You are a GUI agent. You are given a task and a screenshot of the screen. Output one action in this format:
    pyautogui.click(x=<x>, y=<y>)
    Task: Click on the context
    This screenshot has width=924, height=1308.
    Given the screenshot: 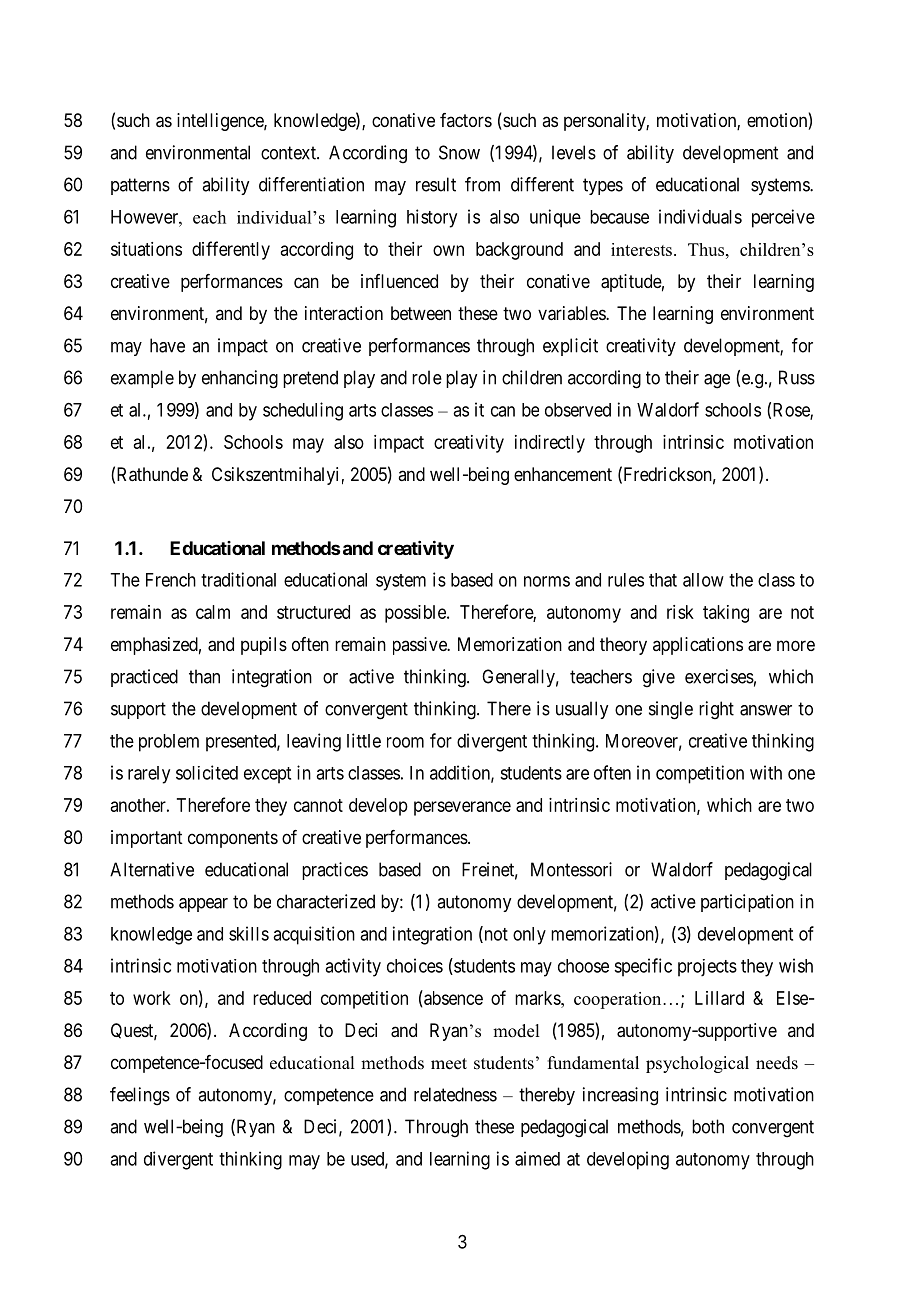 What is the action you would take?
    pyautogui.click(x=289, y=153)
